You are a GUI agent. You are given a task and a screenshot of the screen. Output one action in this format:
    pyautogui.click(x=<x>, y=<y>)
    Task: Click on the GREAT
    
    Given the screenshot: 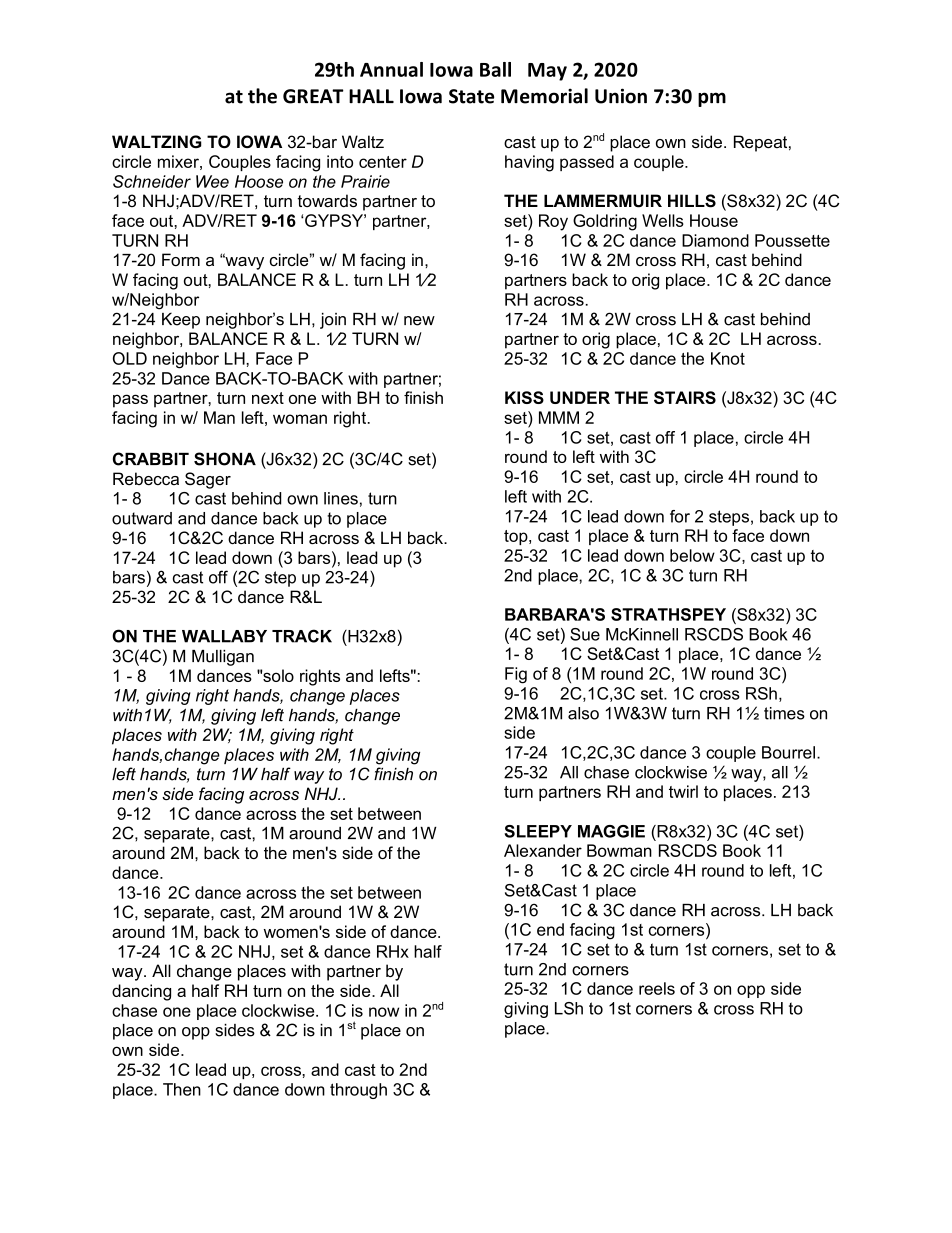 What is the action you would take?
    pyautogui.click(x=313, y=96)
